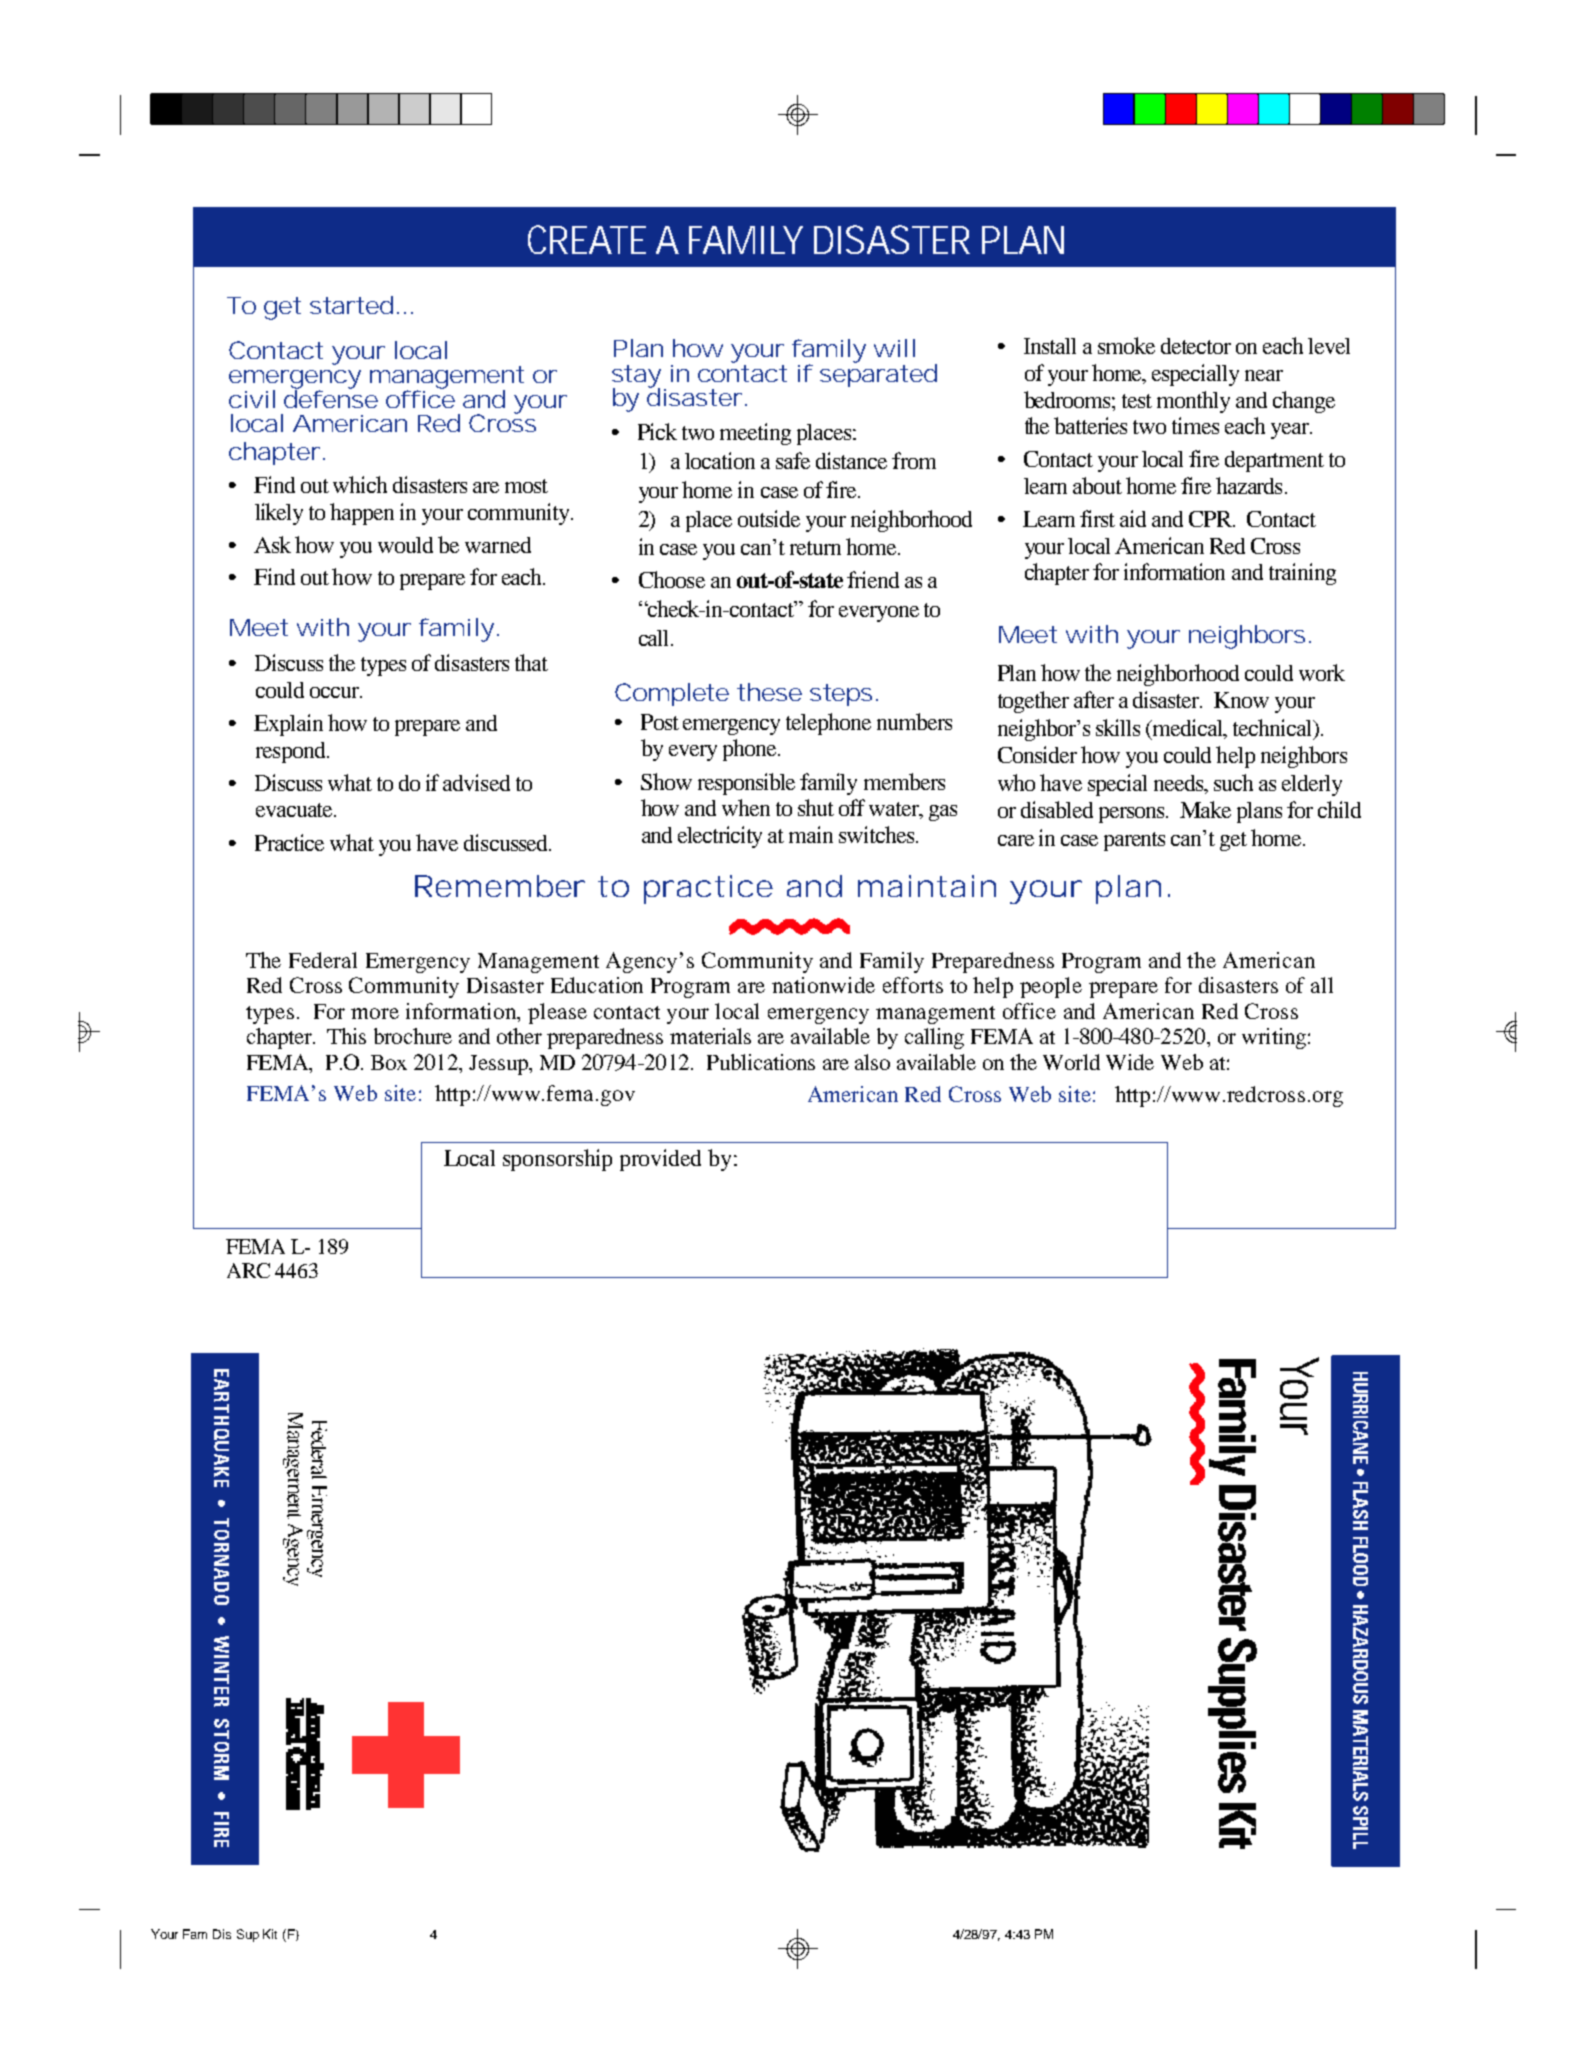 Image resolution: width=1595 pixels, height=2064 pixels. Describe the element at coordinates (1274, 1038) in the page. I see `writing` at that location.
